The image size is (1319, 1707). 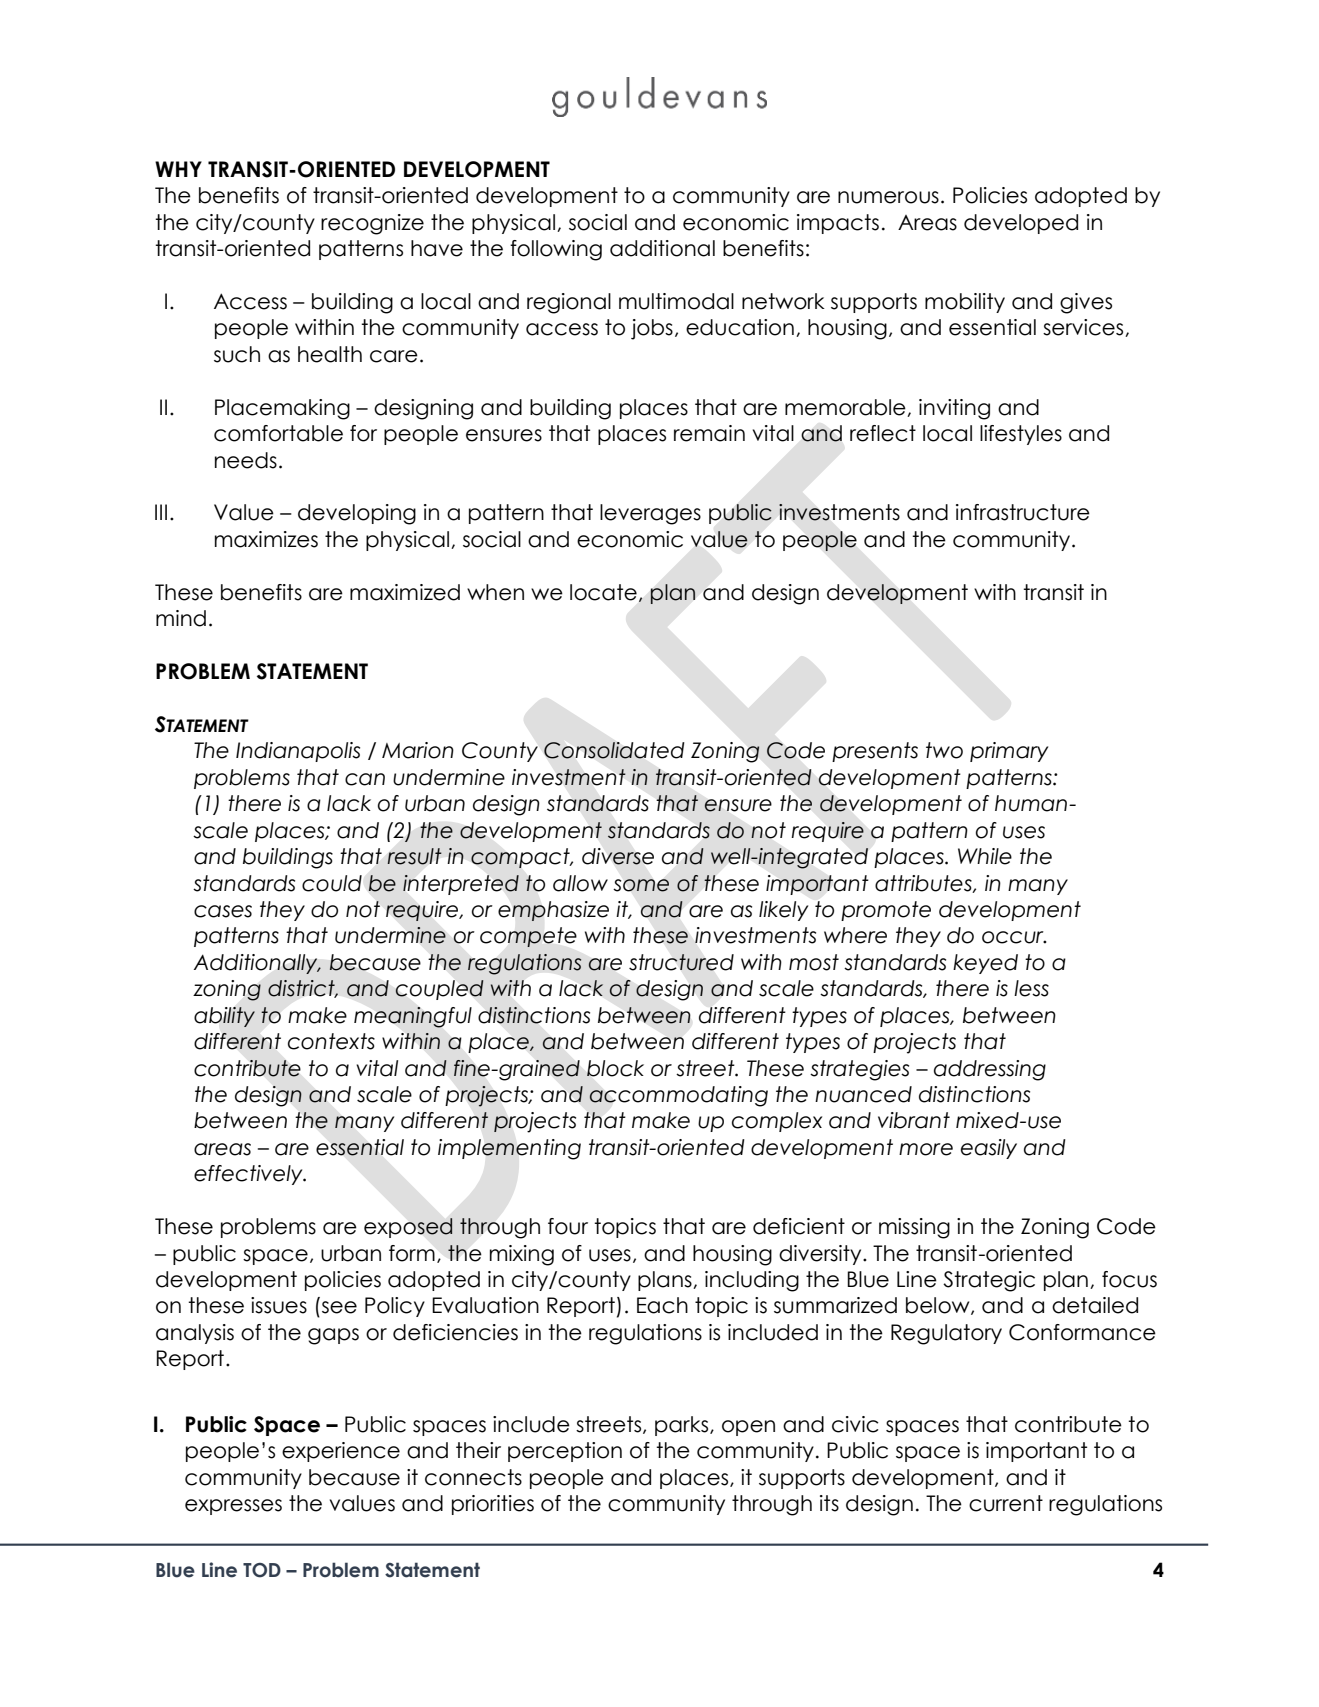 I want to click on expresses, so click(x=233, y=1507).
